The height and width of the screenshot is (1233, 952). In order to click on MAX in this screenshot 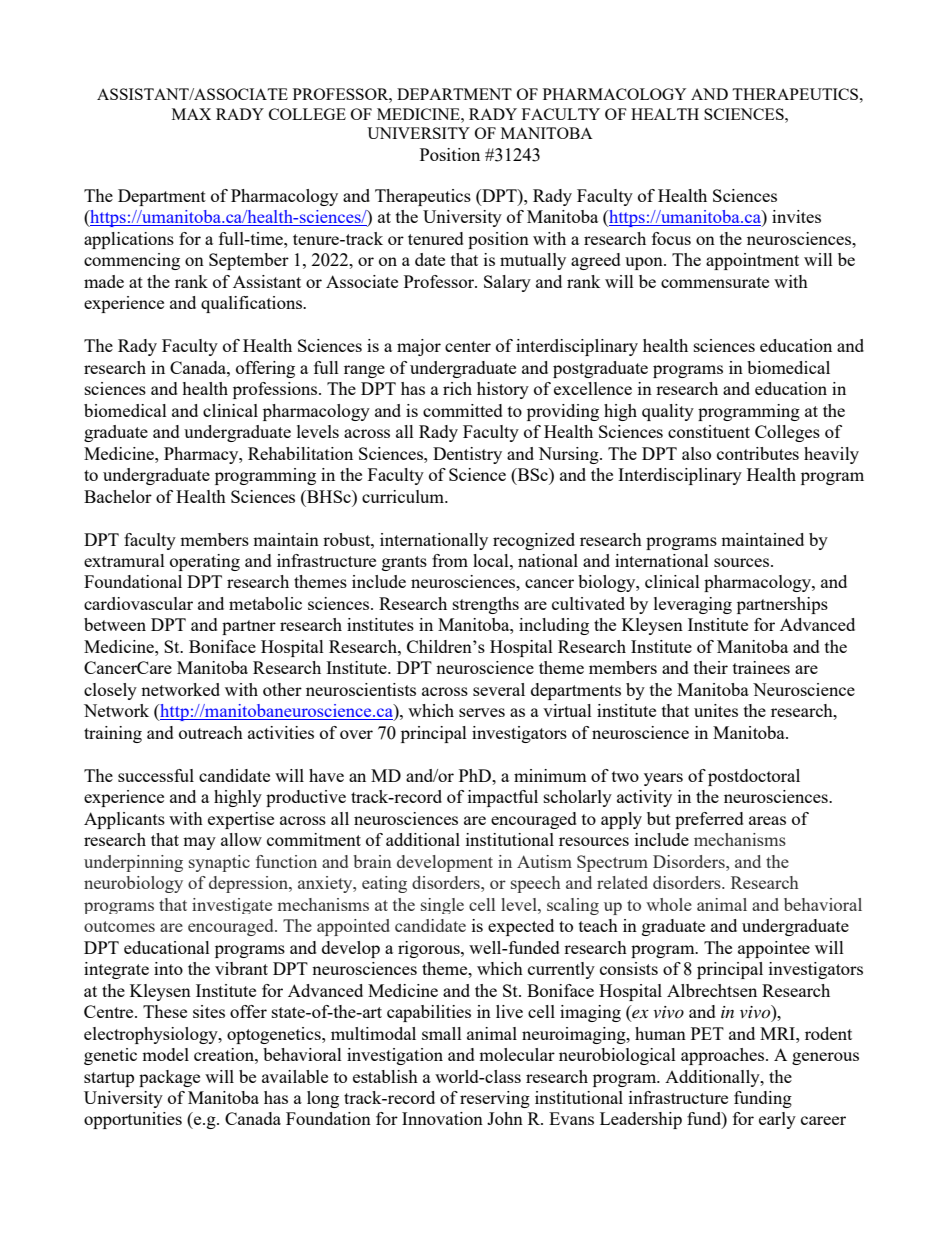, I will do `click(191, 114)`.
